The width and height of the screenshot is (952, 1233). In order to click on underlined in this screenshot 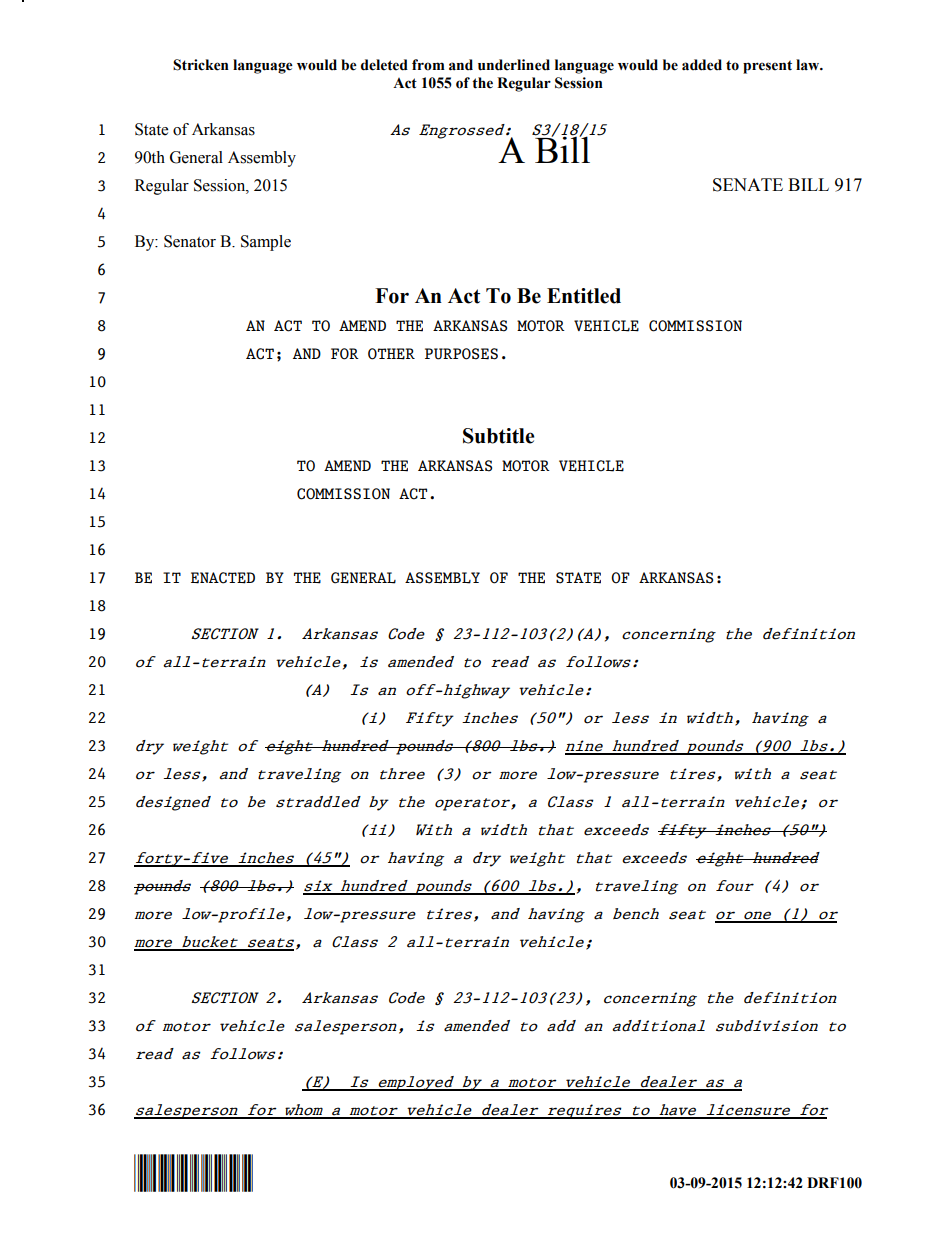, I will do `click(514, 65)`.
